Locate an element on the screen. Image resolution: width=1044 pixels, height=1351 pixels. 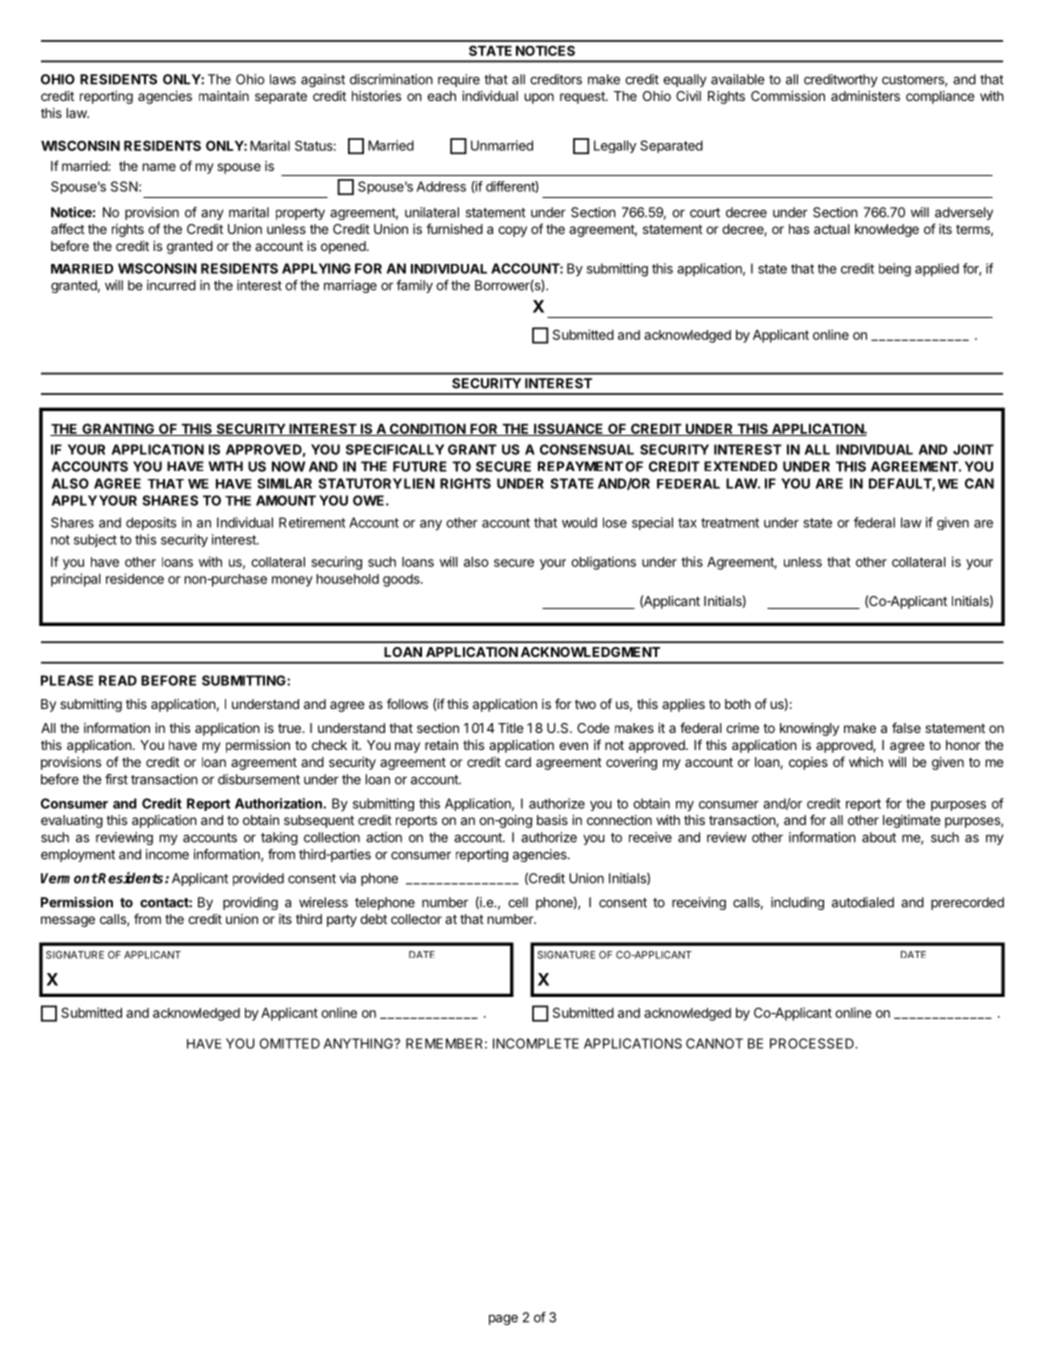
administers is located at coordinates (865, 96).
